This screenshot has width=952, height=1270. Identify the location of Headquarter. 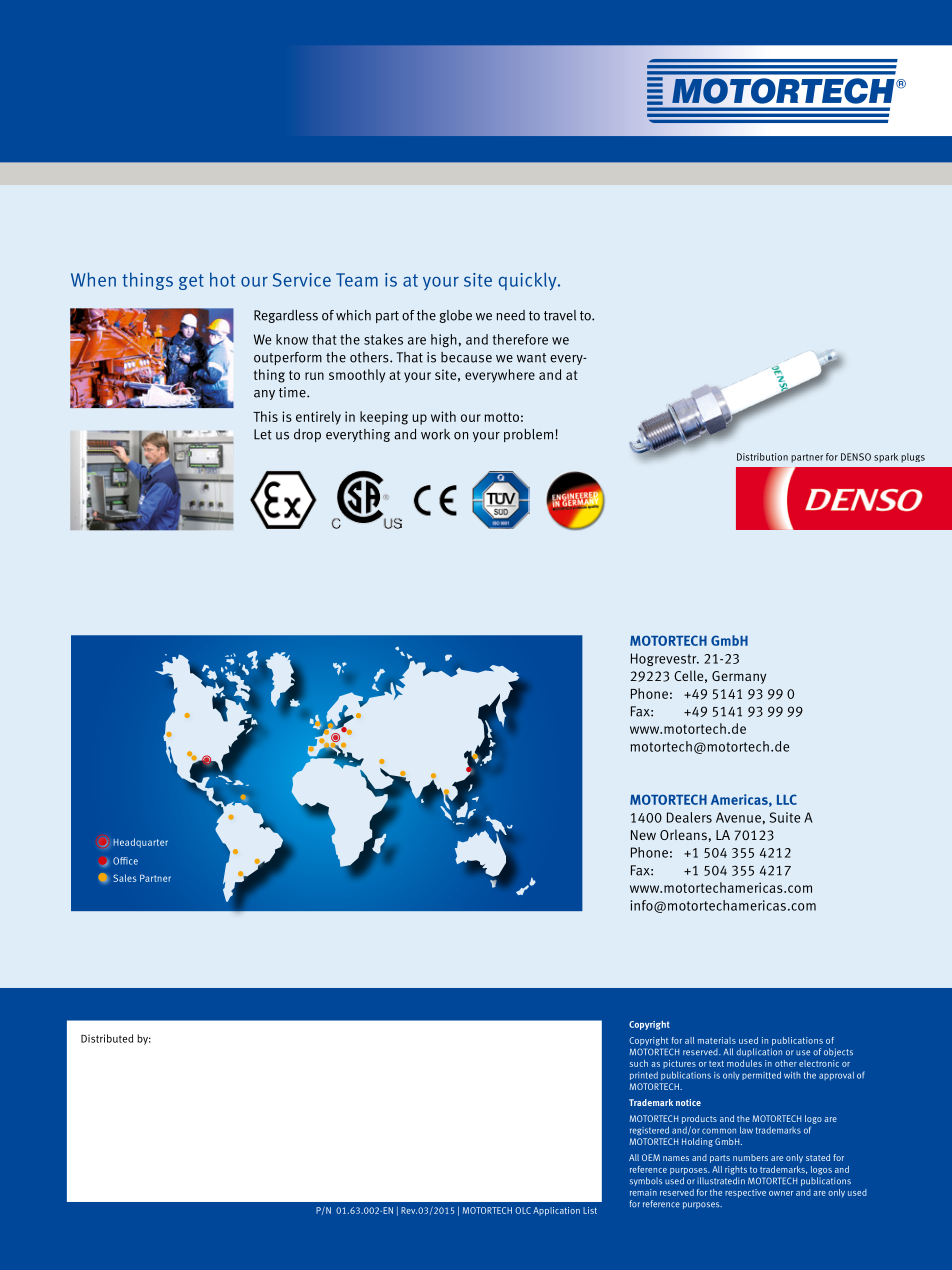
(140, 843).
